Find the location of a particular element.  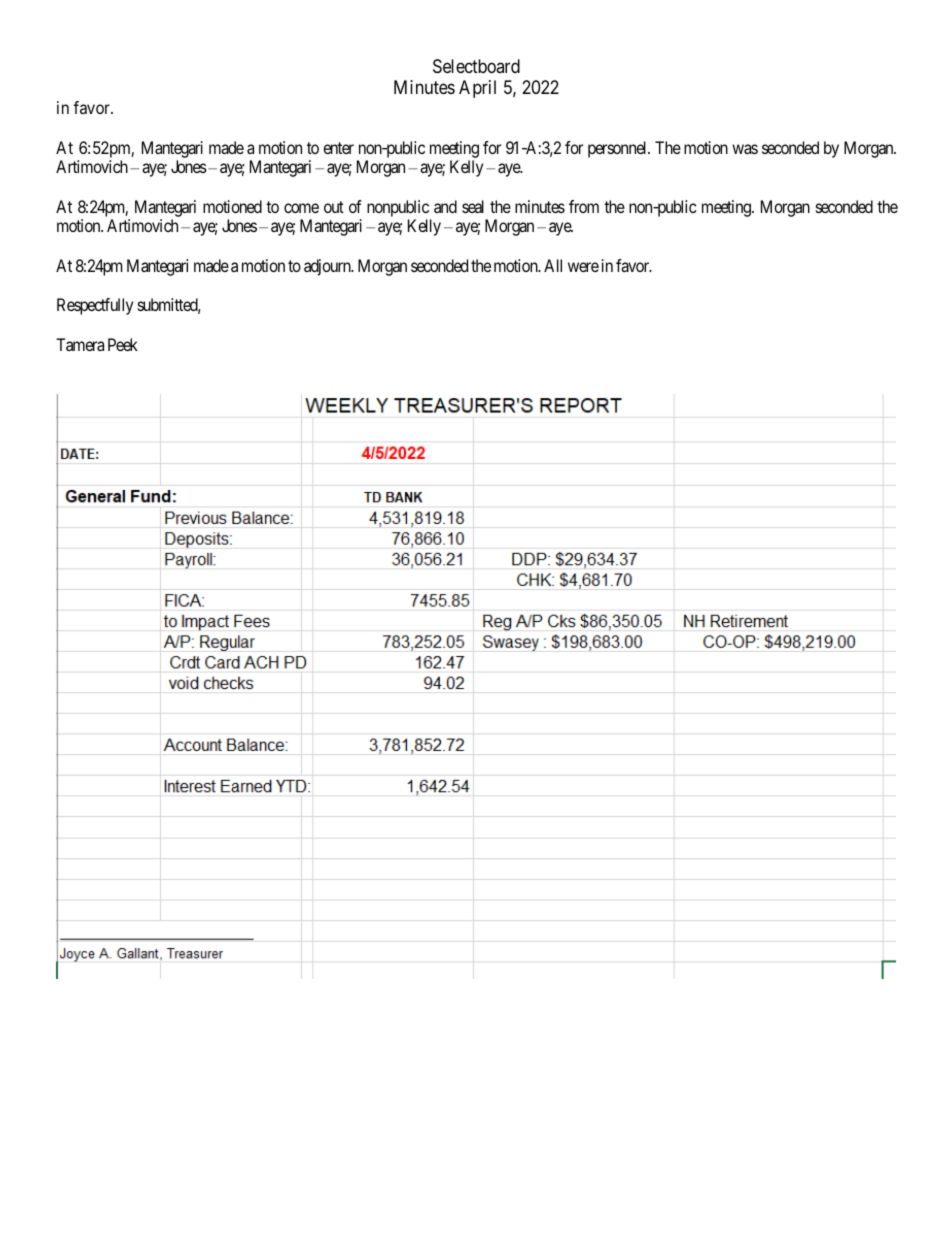

enter is located at coordinates (338, 148).
